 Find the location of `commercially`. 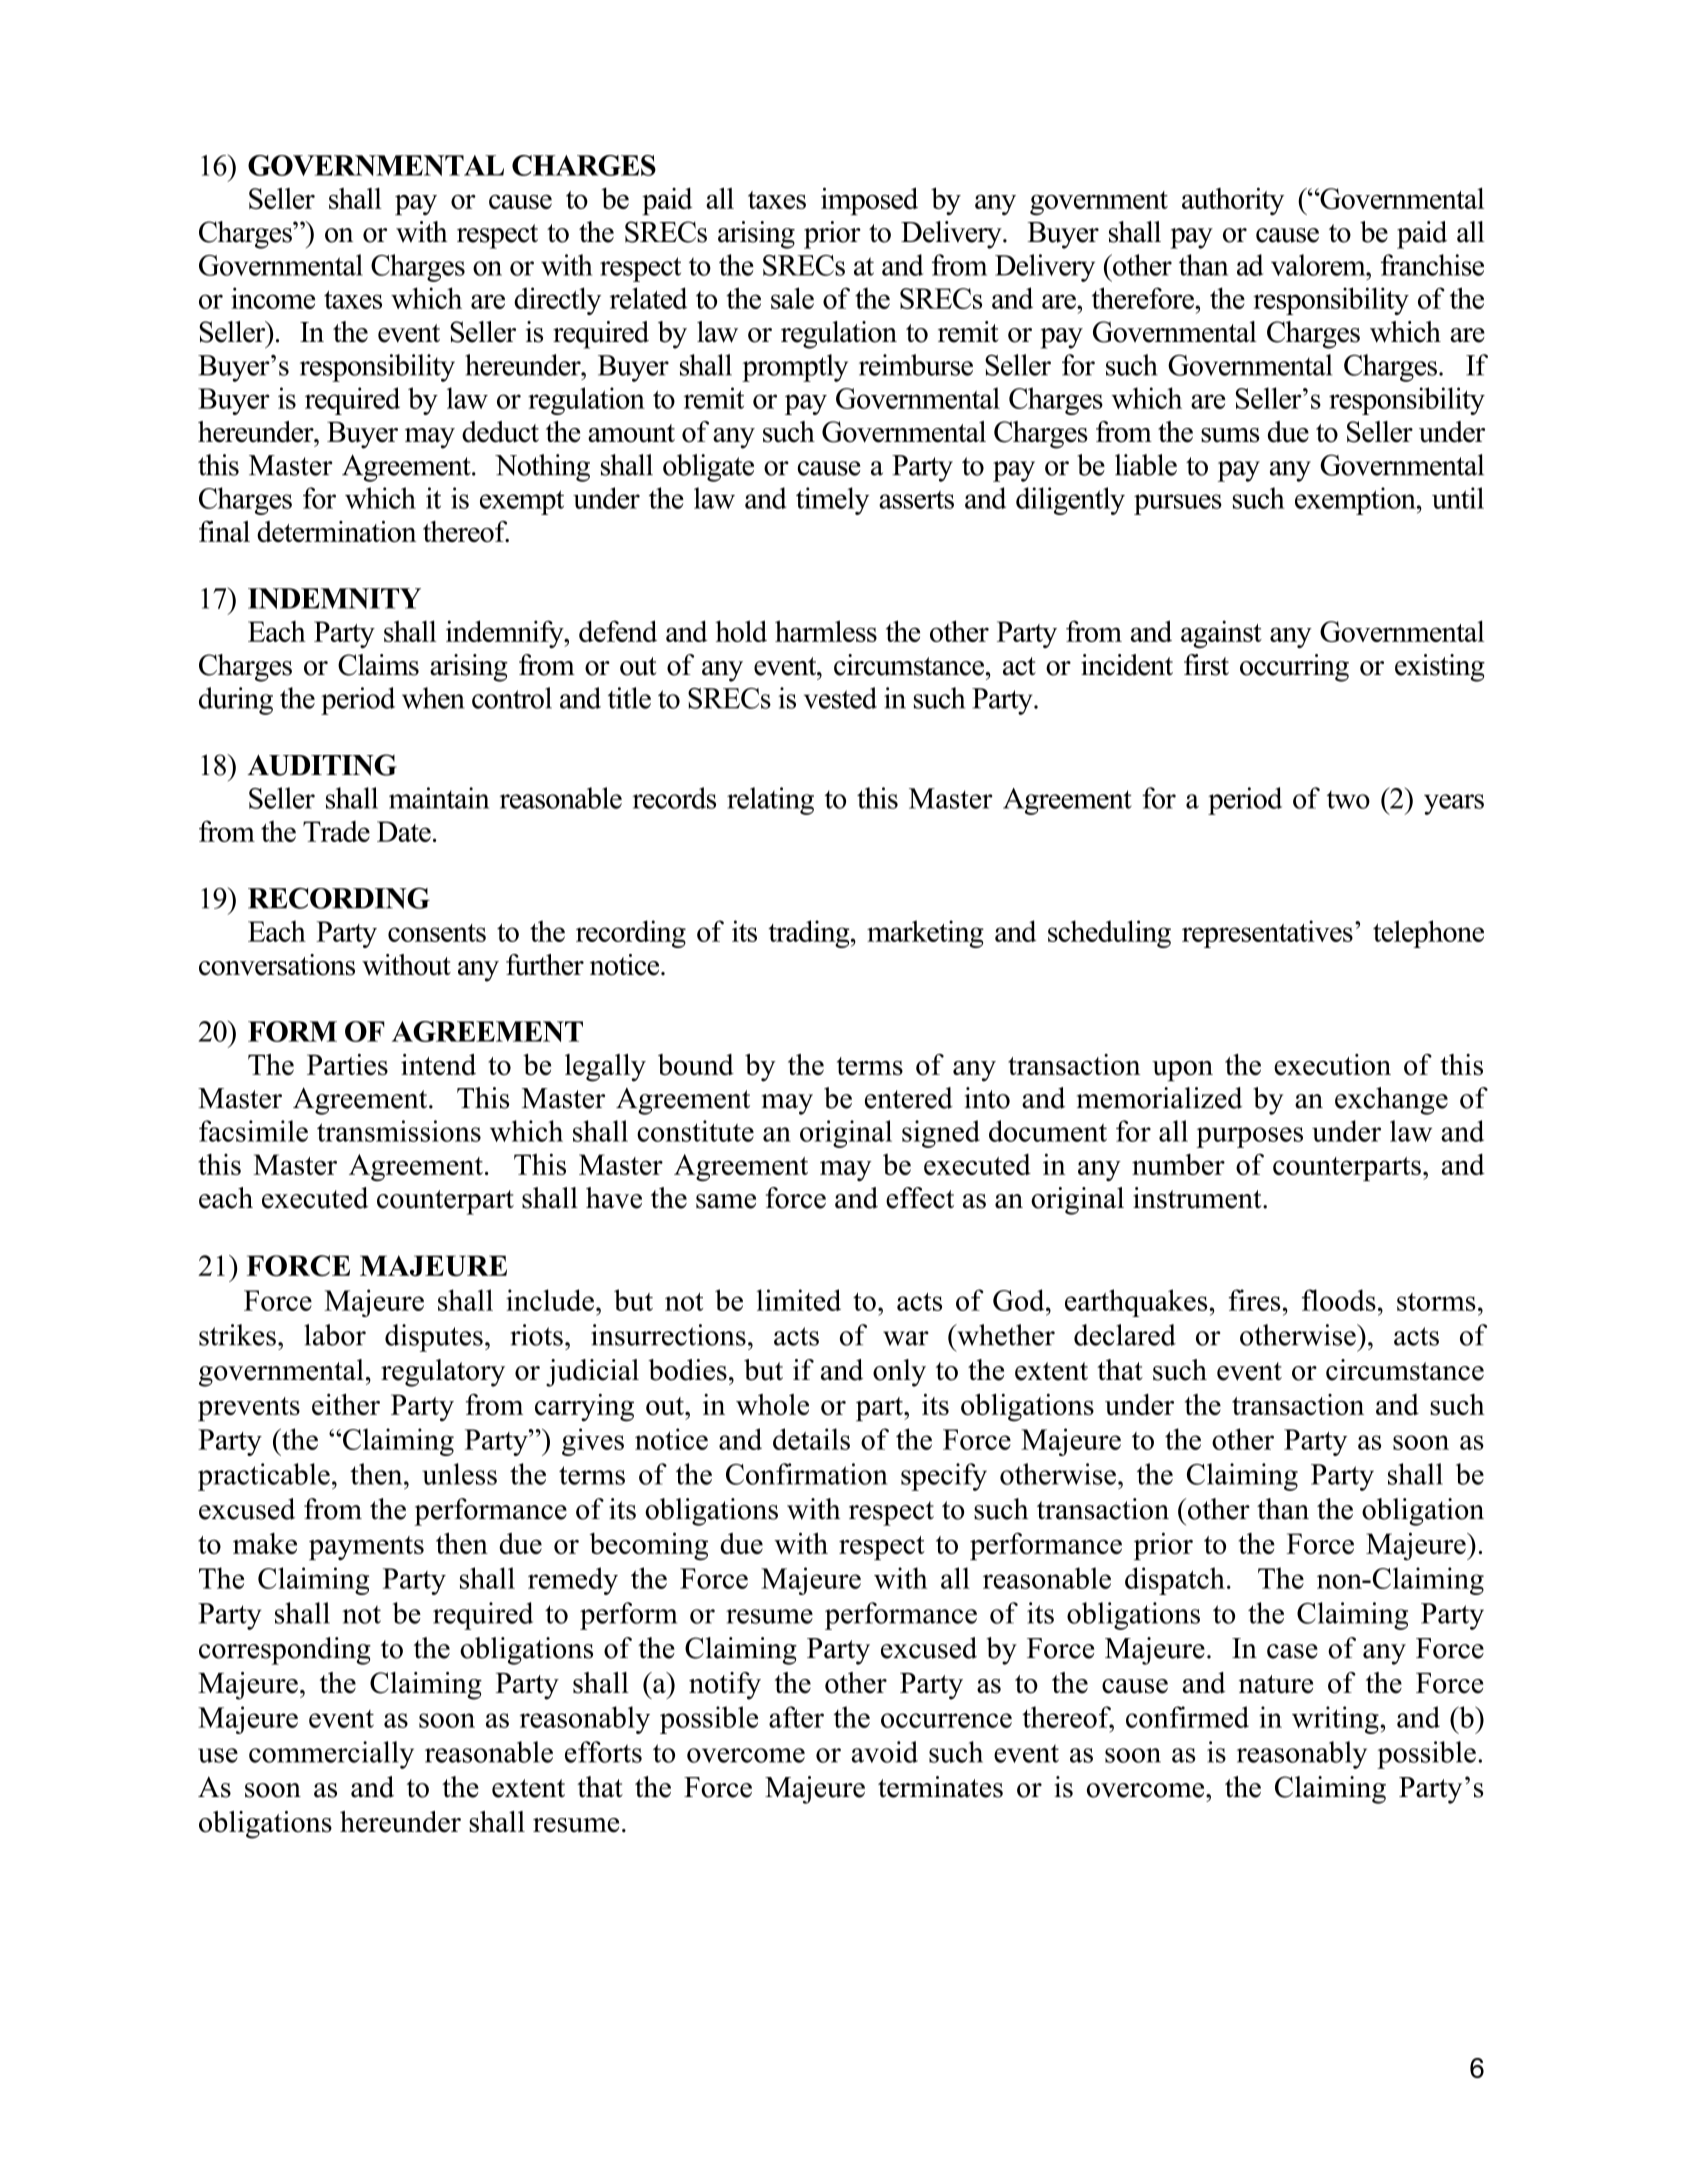

commercially is located at coordinates (331, 1755).
